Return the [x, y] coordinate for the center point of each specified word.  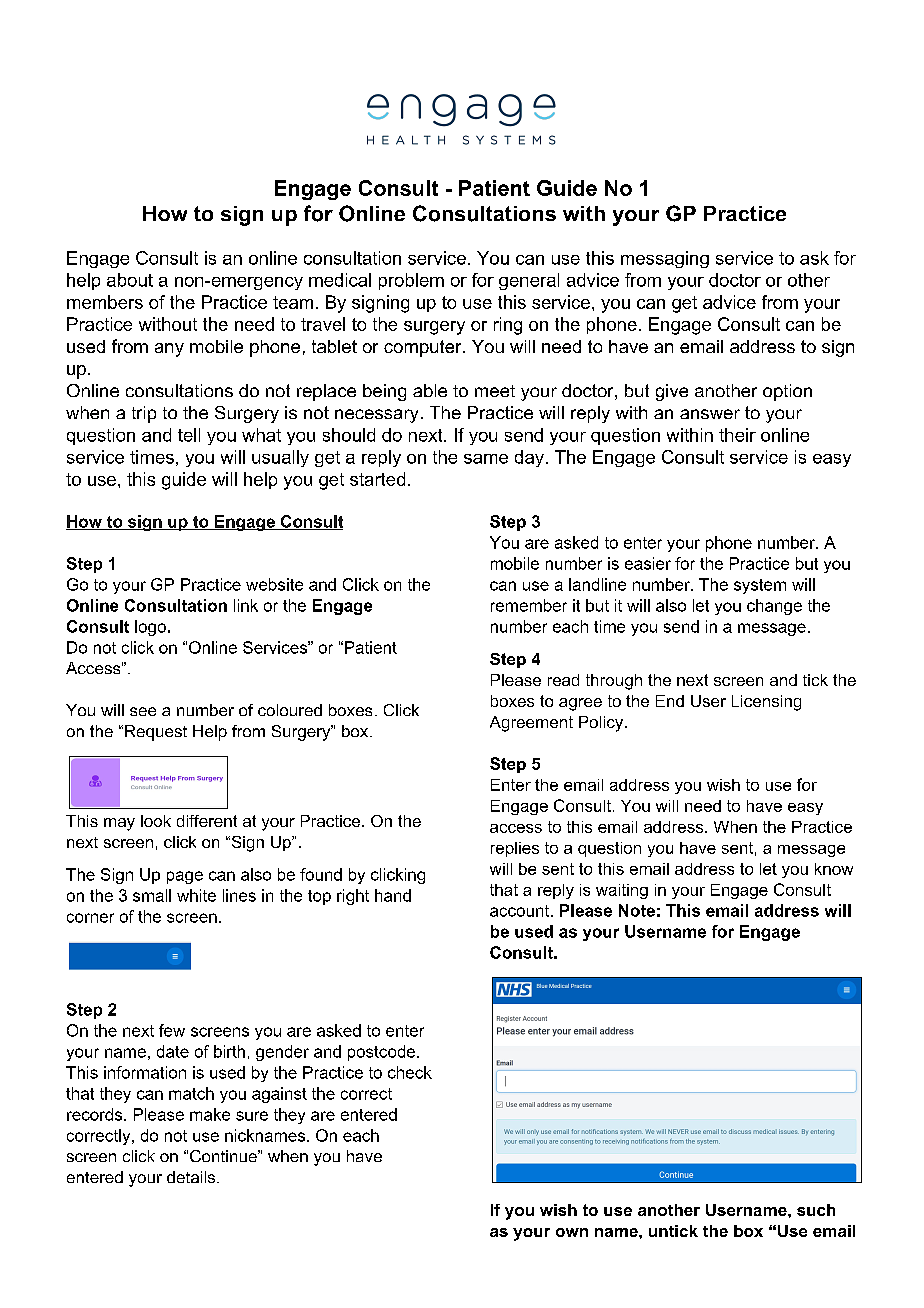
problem [411, 281]
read [563, 680]
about [130, 280]
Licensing [766, 703]
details [192, 1177]
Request [156, 733]
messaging [665, 259]
